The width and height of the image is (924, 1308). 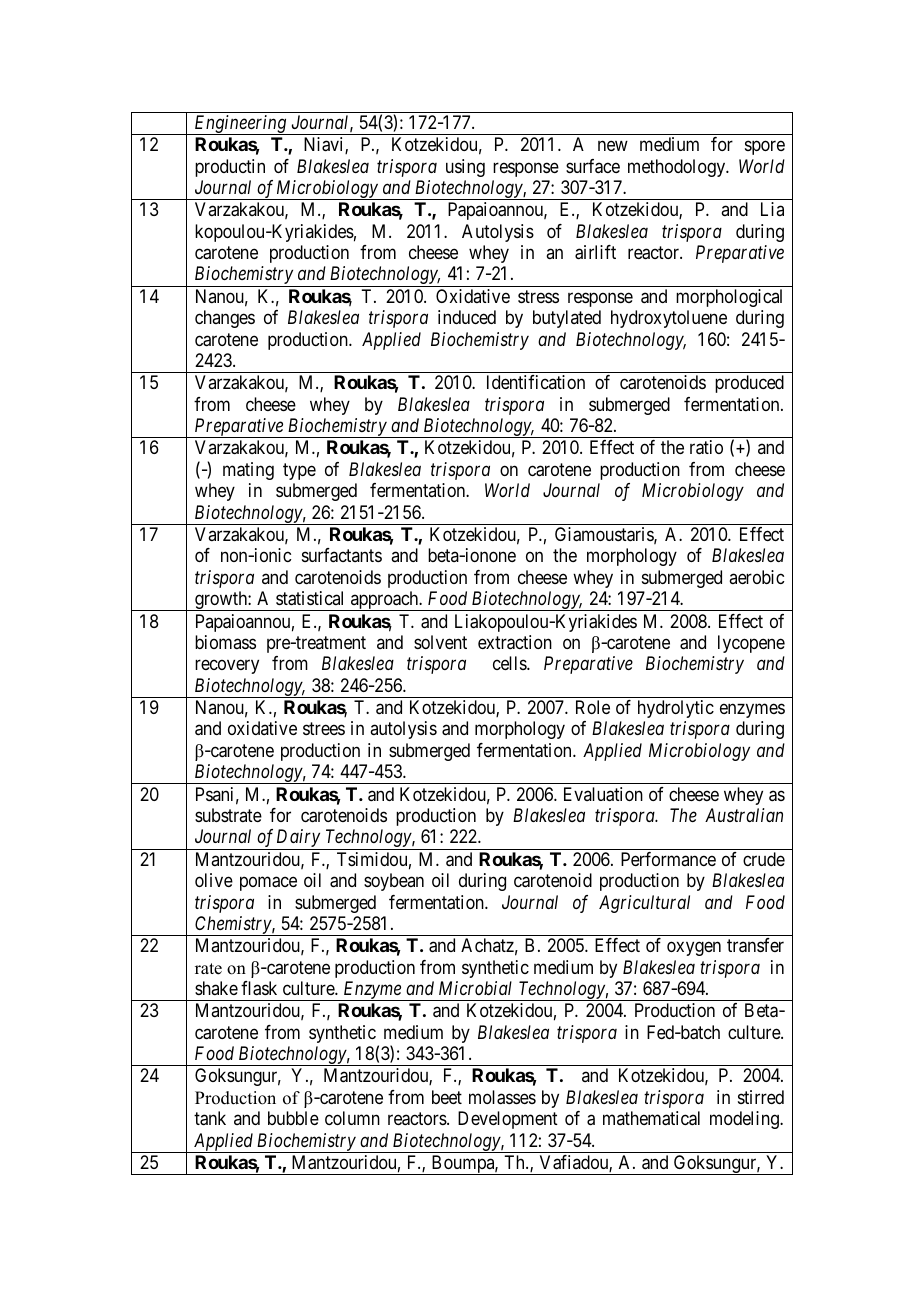 What do you see at coordinates (678, 168) in the image?
I see `methodology` at bounding box center [678, 168].
